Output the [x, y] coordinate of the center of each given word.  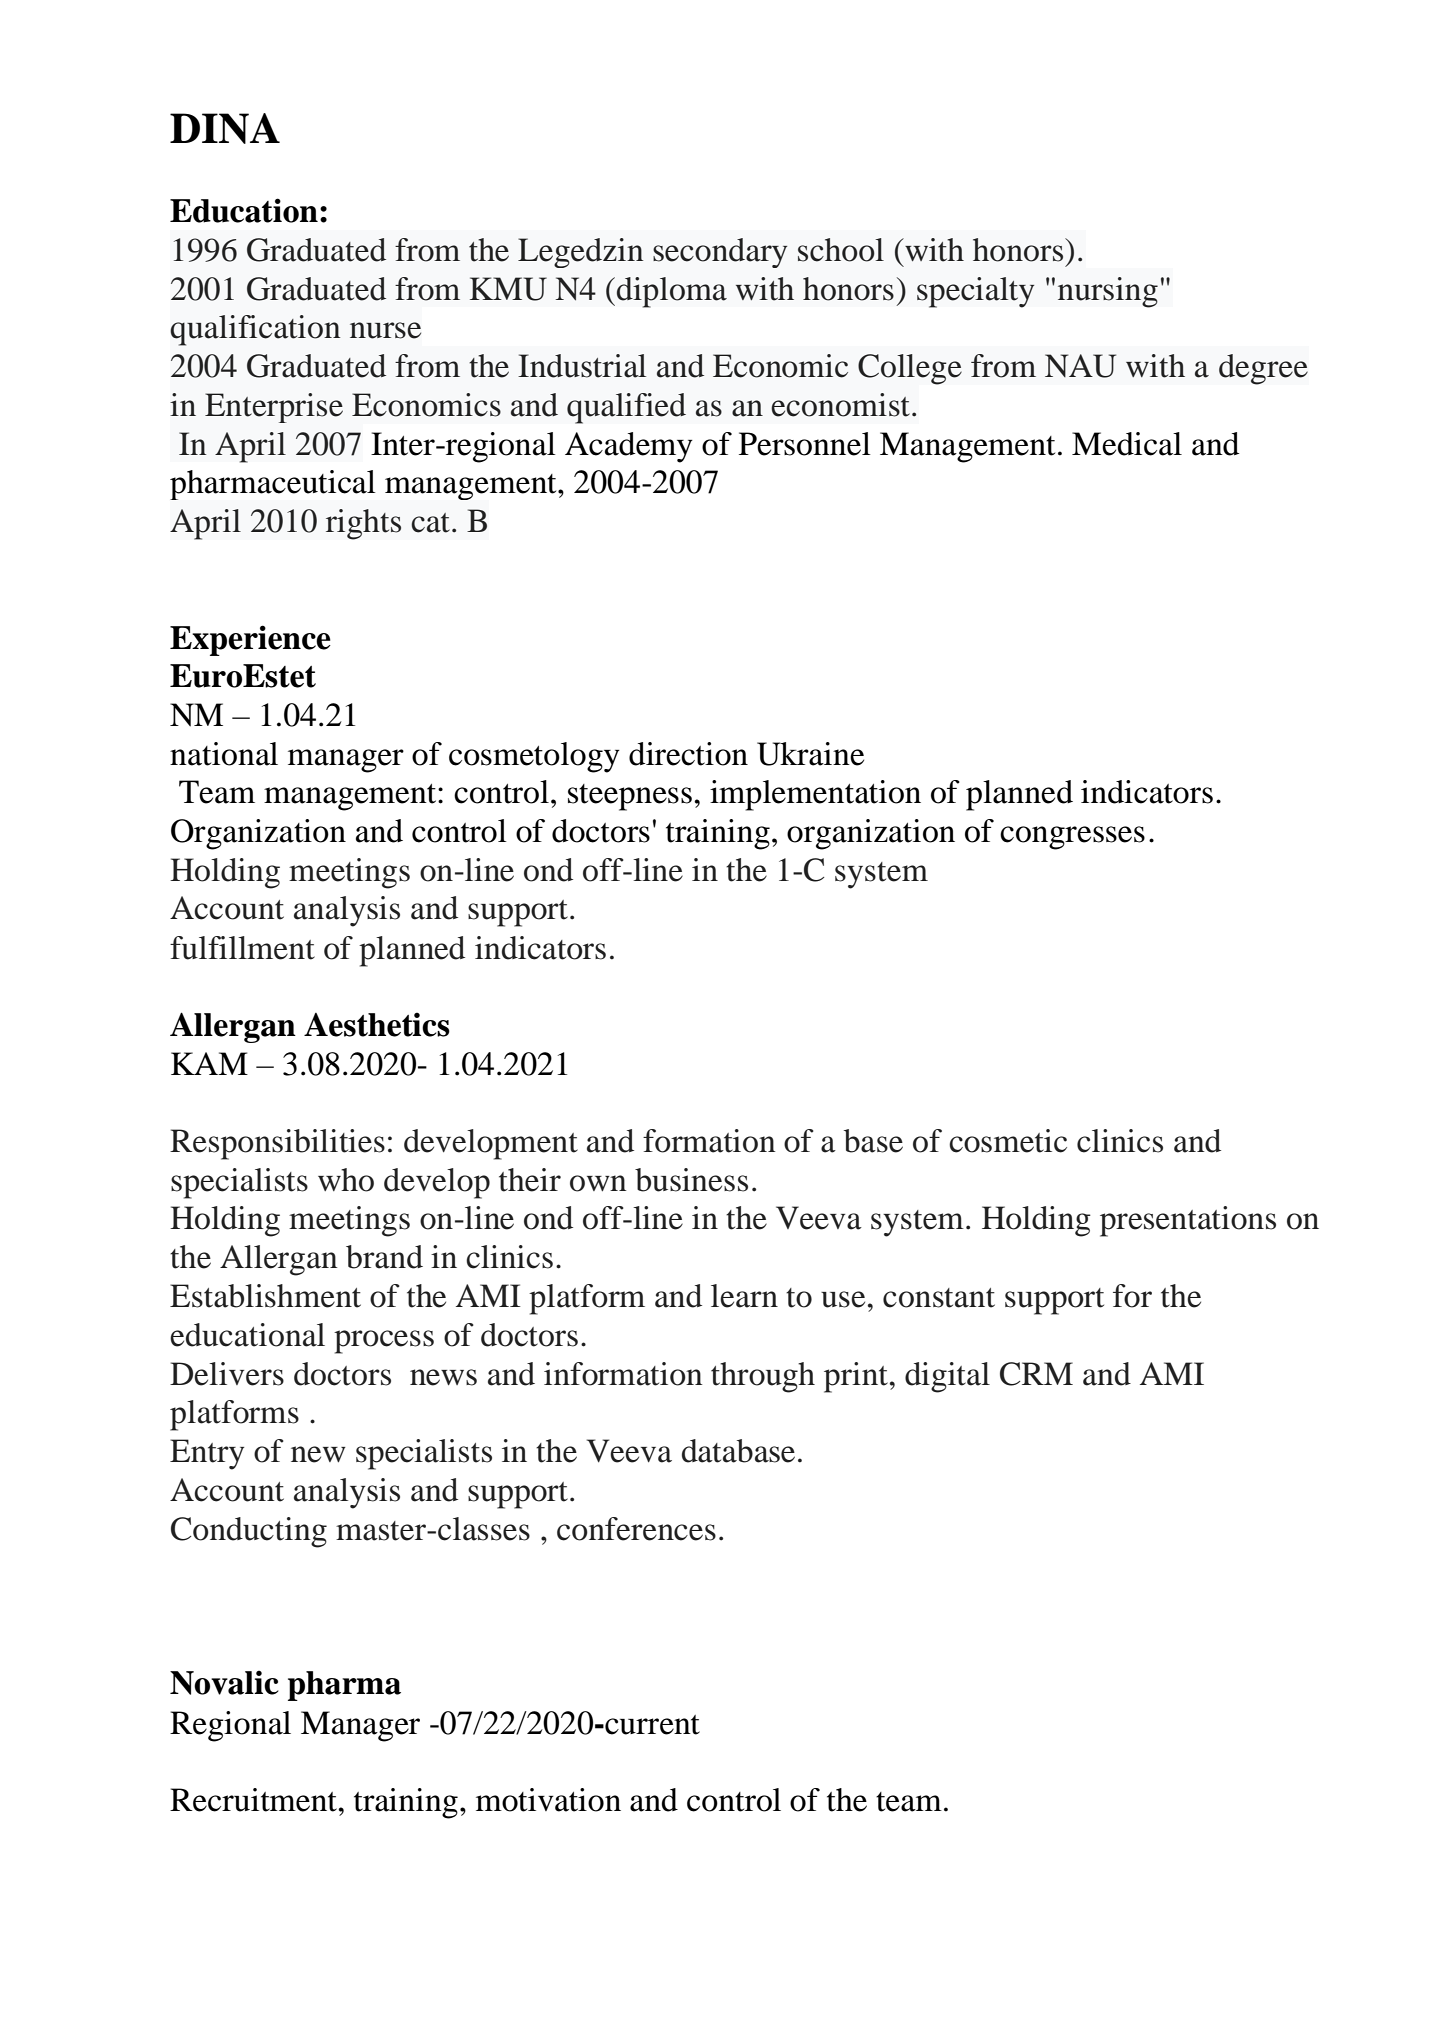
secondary [720, 253]
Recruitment [255, 1800]
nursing [1108, 292]
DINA [225, 128]
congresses [1072, 838]
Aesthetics [377, 1024]
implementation [815, 795]
